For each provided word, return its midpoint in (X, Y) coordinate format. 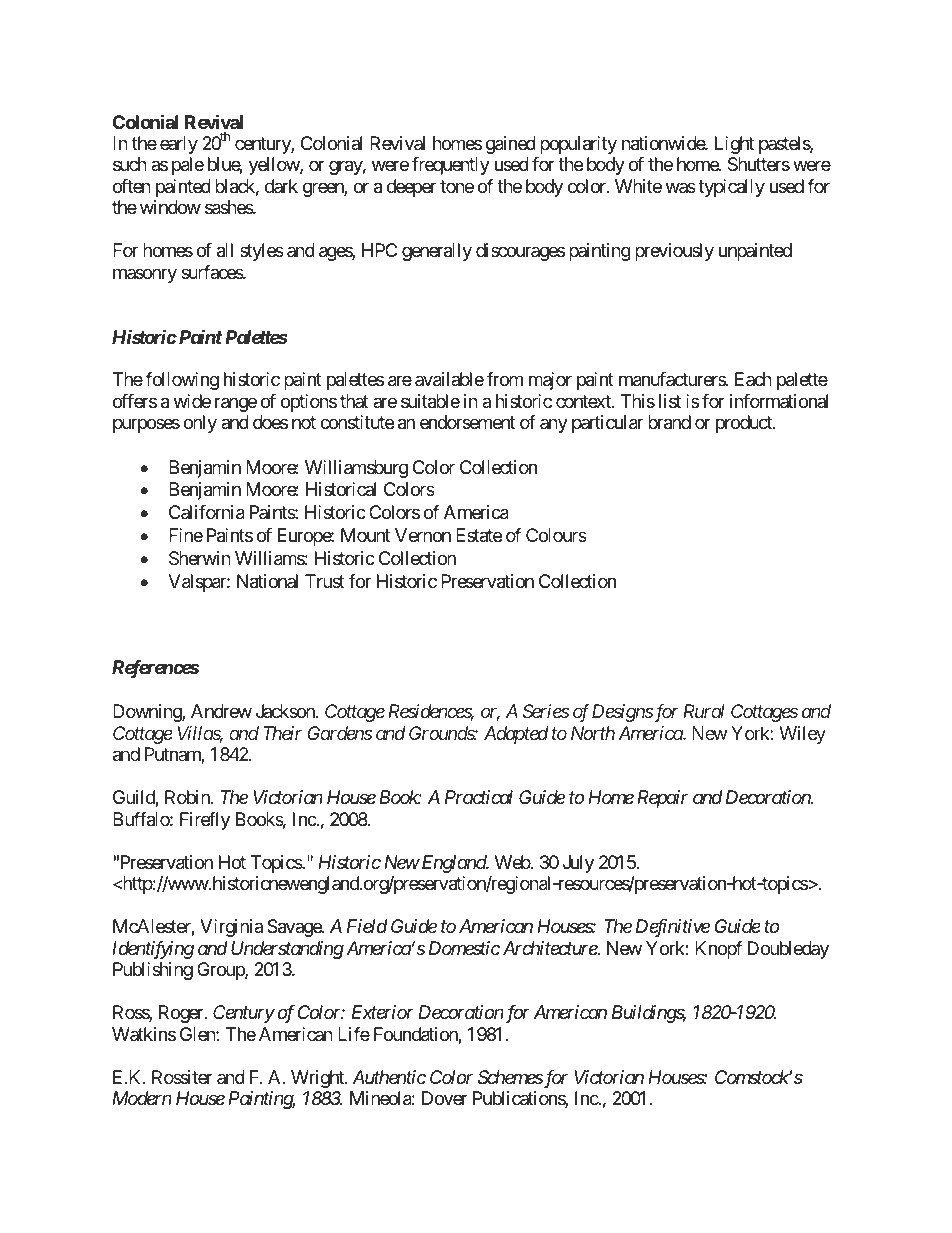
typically (731, 188)
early (179, 145)
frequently (451, 166)
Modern (142, 1098)
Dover (445, 1098)
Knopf (718, 950)
